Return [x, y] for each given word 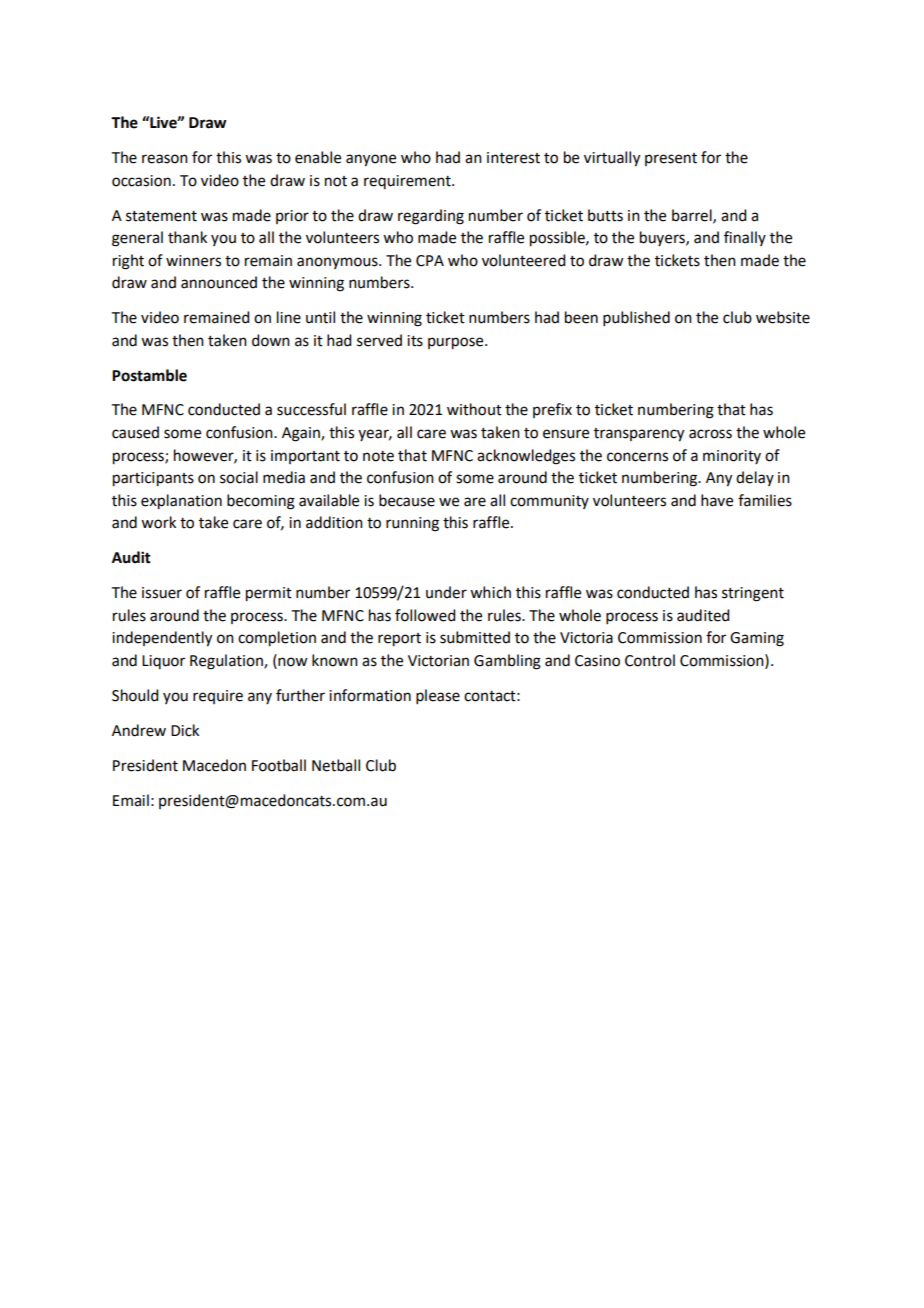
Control [650, 660]
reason [165, 159]
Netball [336, 765]
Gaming [757, 639]
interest [513, 158]
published [636, 318]
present [671, 159]
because [407, 500]
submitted [475, 637]
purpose [457, 343]
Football [279, 765]
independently [162, 639]
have [717, 500]
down [271, 340]
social [239, 477]
